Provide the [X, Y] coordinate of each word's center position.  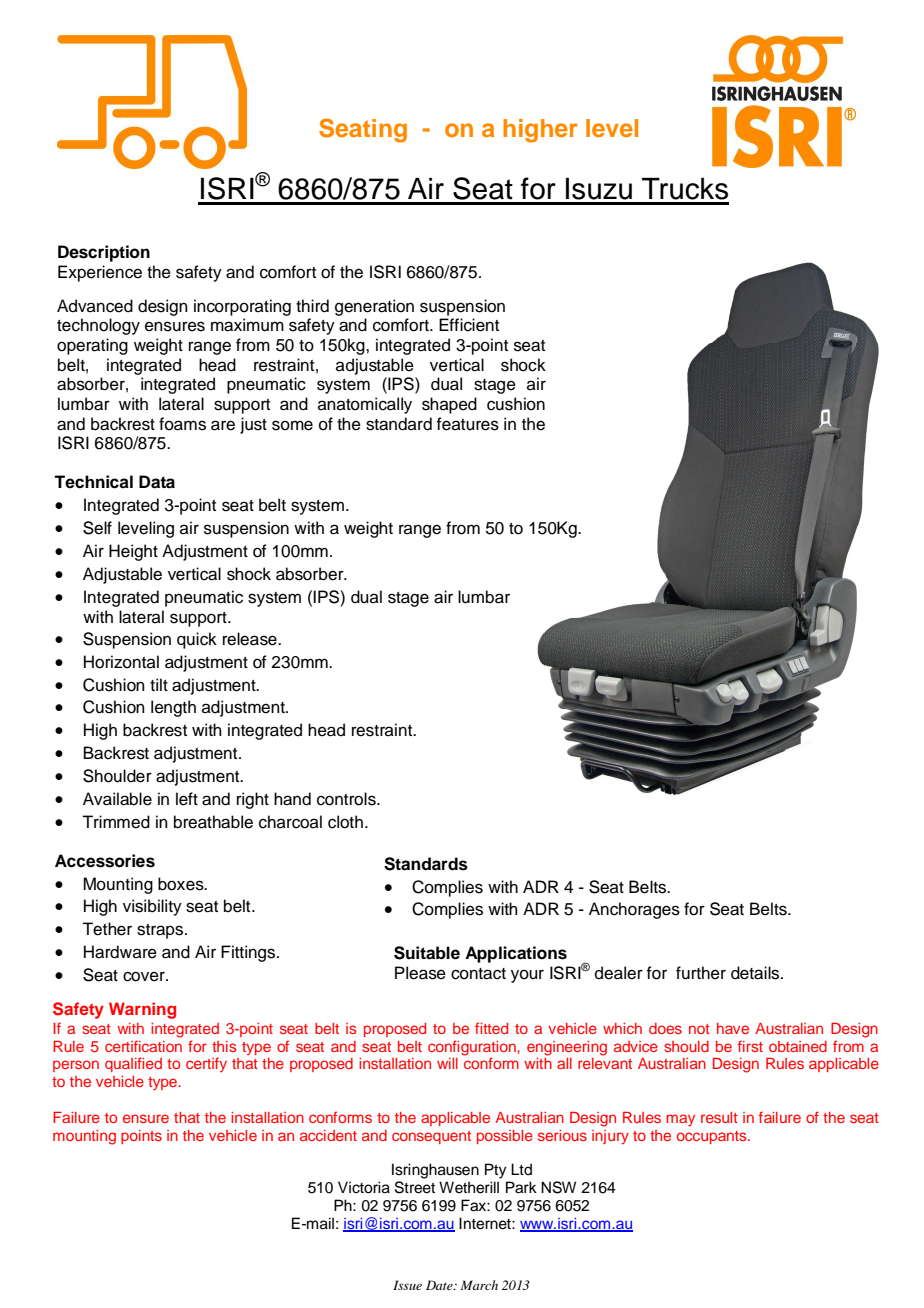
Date [440, 1285]
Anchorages [634, 910]
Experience [100, 273]
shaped [449, 405]
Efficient [469, 325]
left [187, 799]
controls [347, 799]
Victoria [364, 1187]
